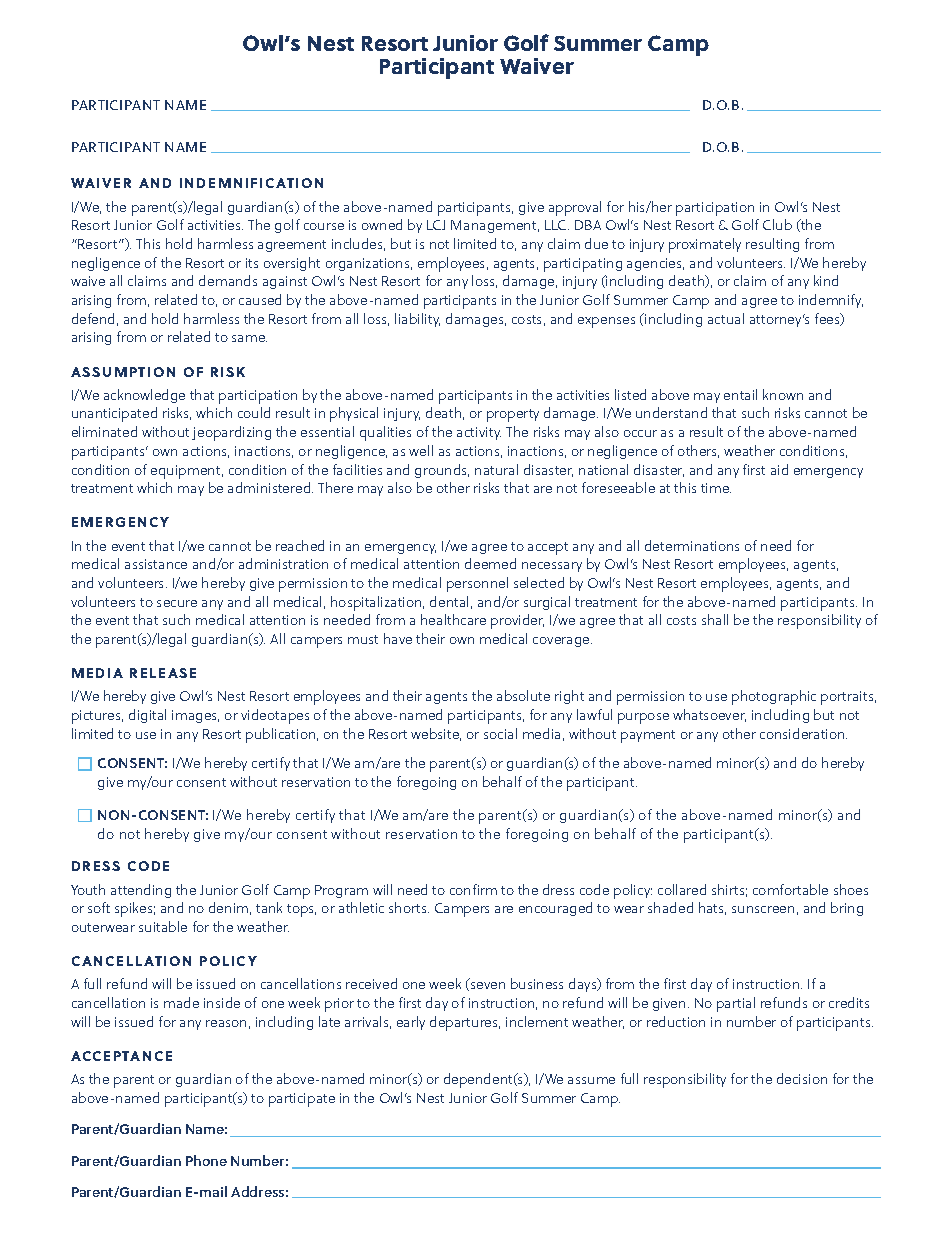 The height and width of the document is (1233, 952). I want to click on natural, so click(496, 469).
